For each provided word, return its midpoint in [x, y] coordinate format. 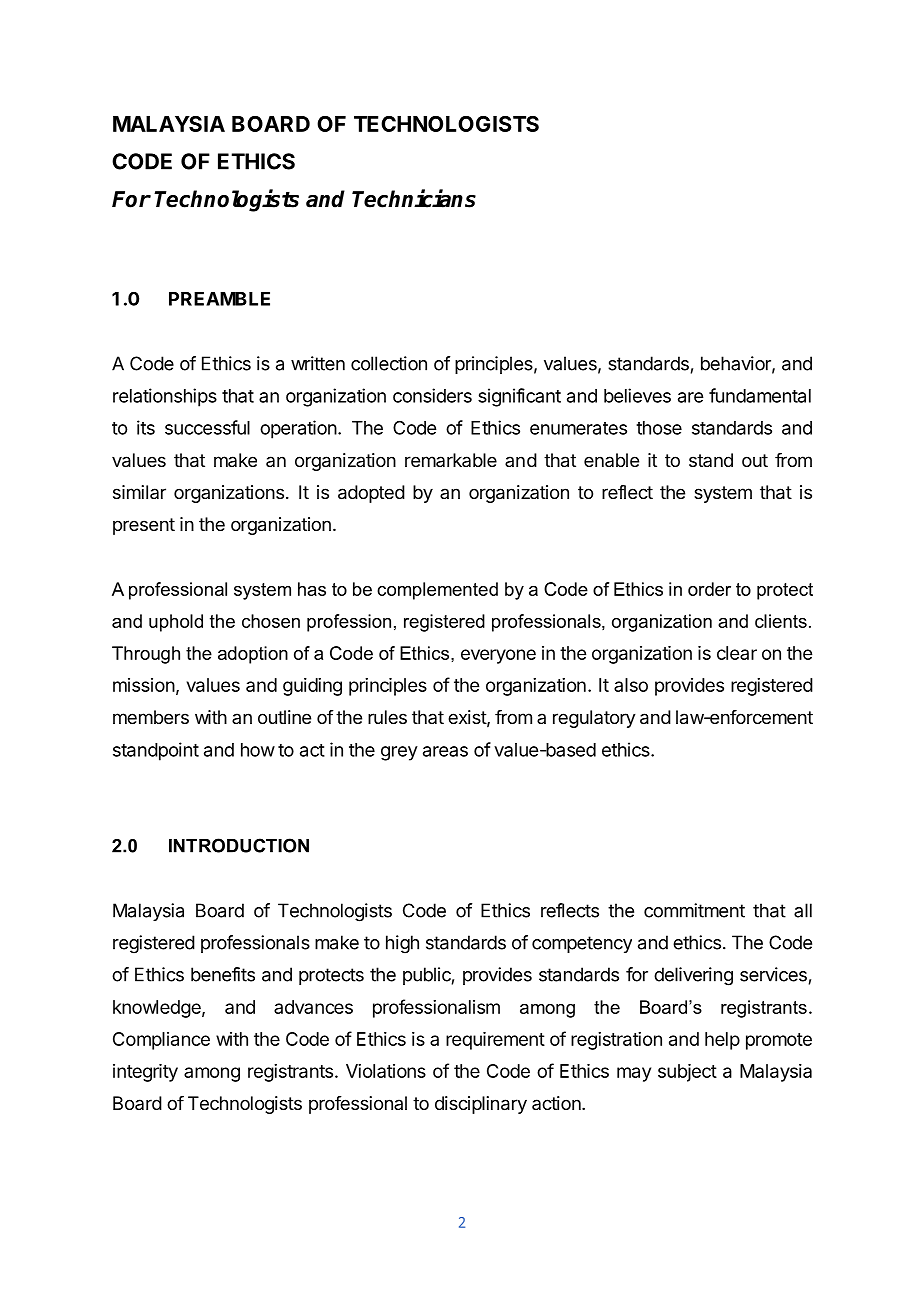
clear [737, 653]
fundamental [760, 395]
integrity [145, 1073]
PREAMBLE [219, 299]
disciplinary [481, 1105]
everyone [498, 656]
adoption [253, 655]
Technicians [414, 198]
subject [687, 1073]
